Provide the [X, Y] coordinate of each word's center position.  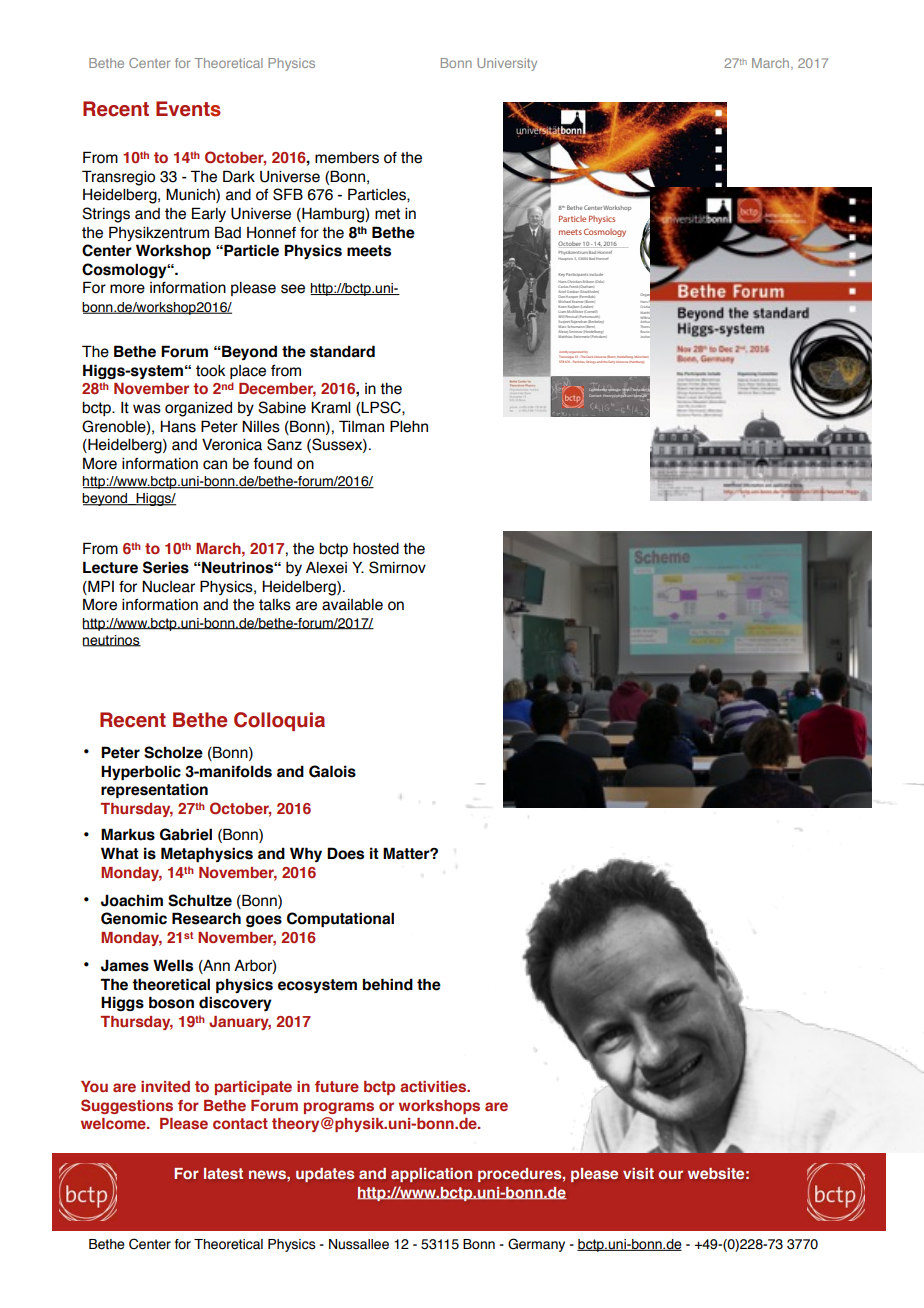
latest [223, 1173]
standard [342, 351]
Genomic [134, 918]
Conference [599, 390]
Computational [340, 919]
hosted [376, 549]
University [507, 64]
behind [388, 984]
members [347, 158]
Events [188, 109]
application [431, 1175]
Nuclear [168, 587]
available [352, 605]
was [147, 409]
